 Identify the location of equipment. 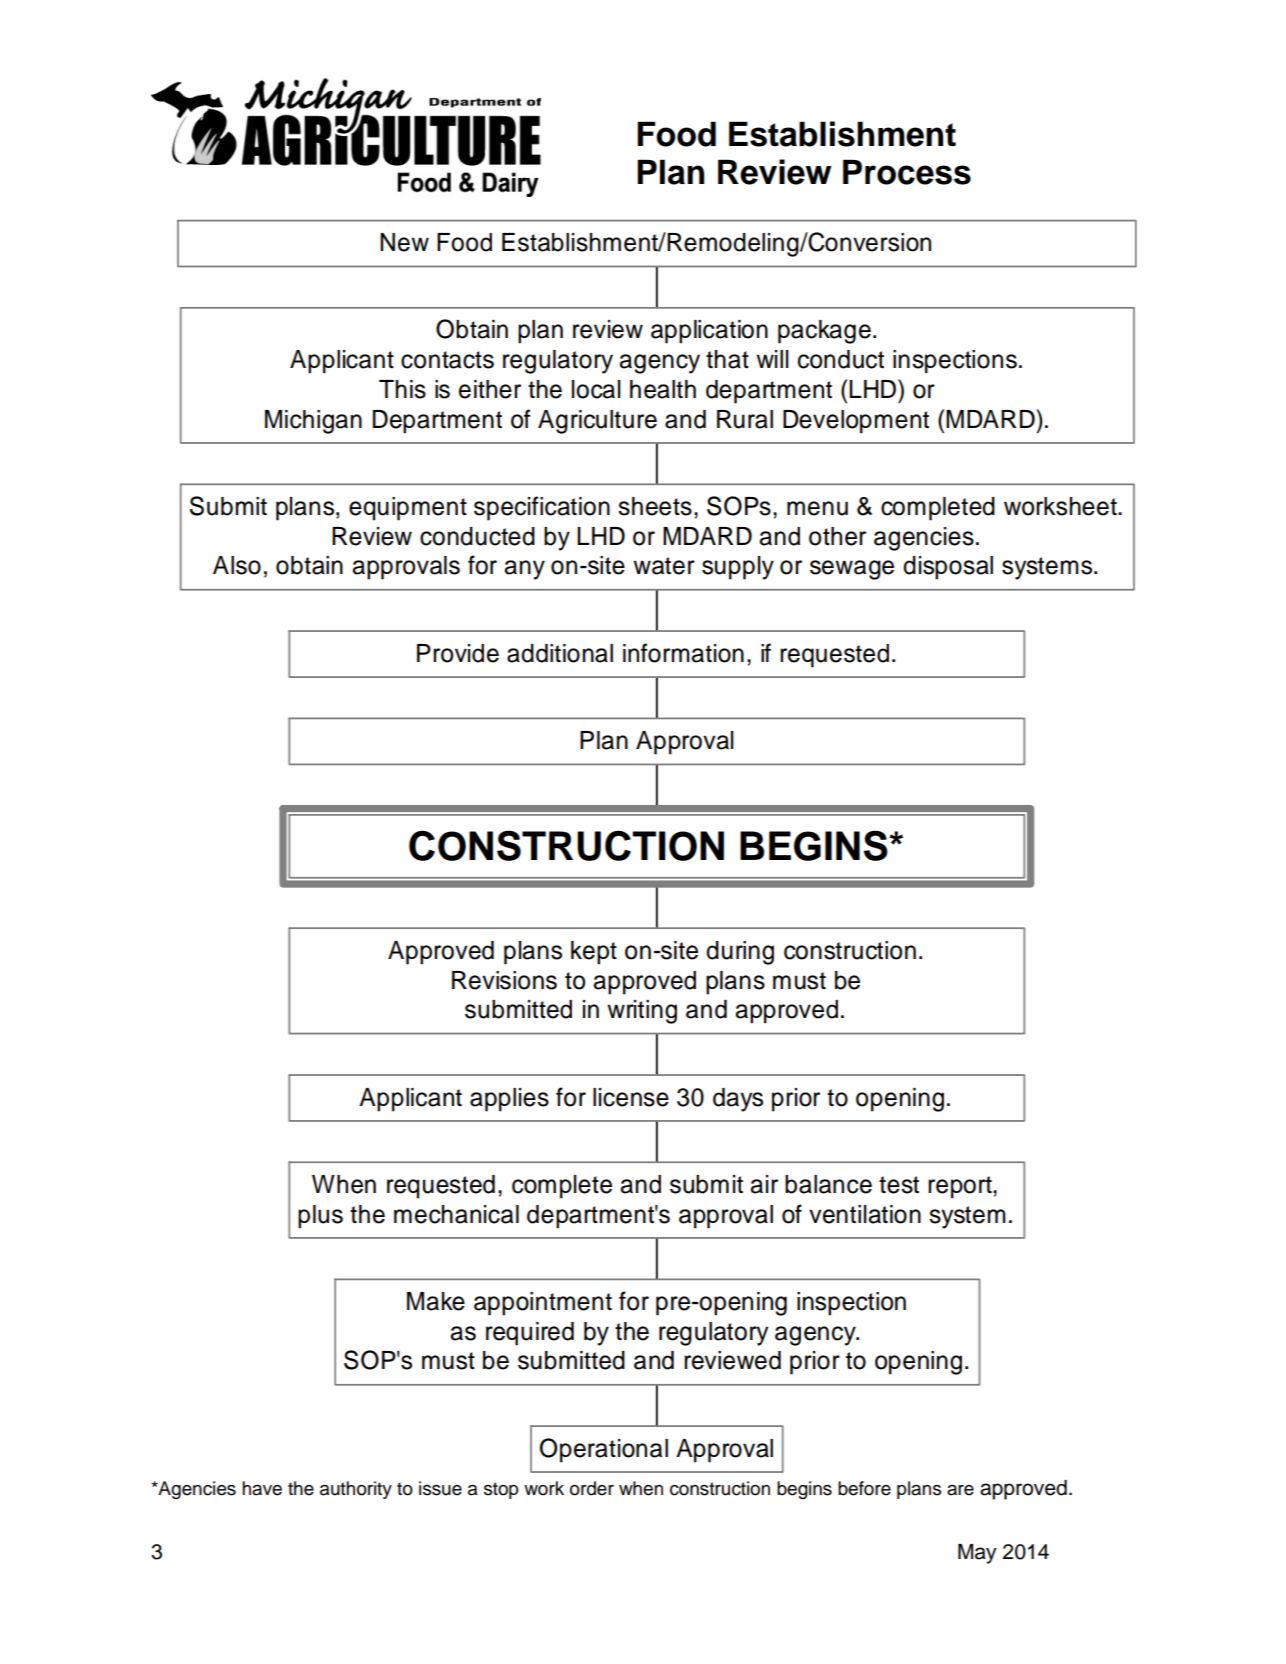
(408, 509).
